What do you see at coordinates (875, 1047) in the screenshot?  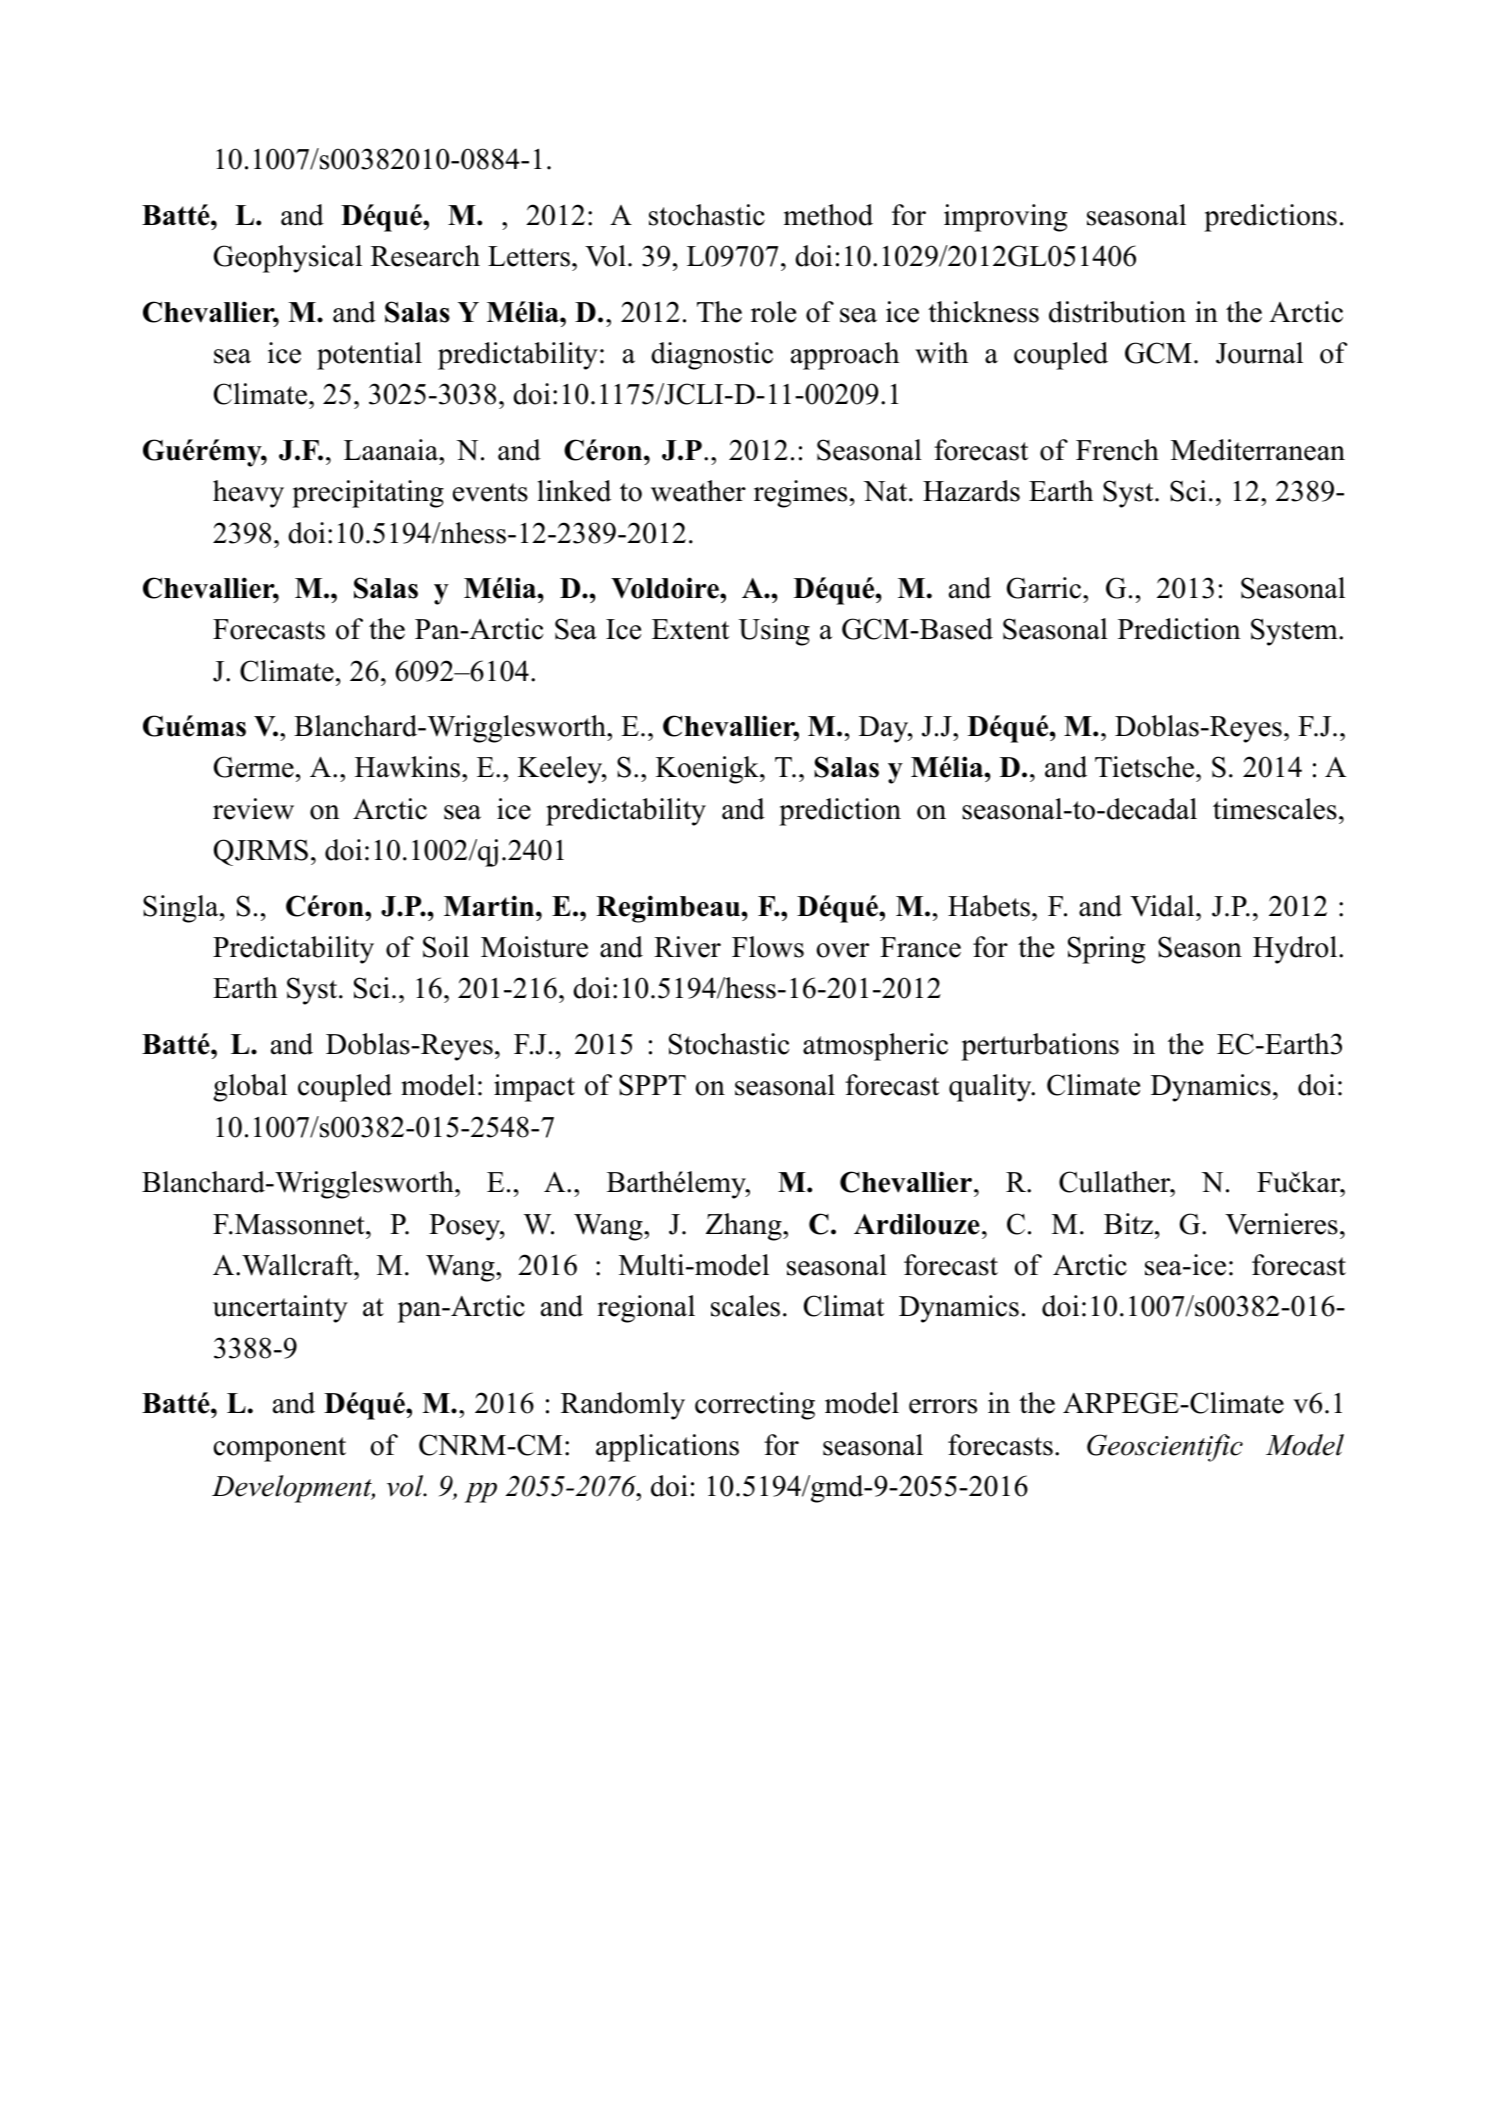 I see `atmospheric` at bounding box center [875, 1047].
